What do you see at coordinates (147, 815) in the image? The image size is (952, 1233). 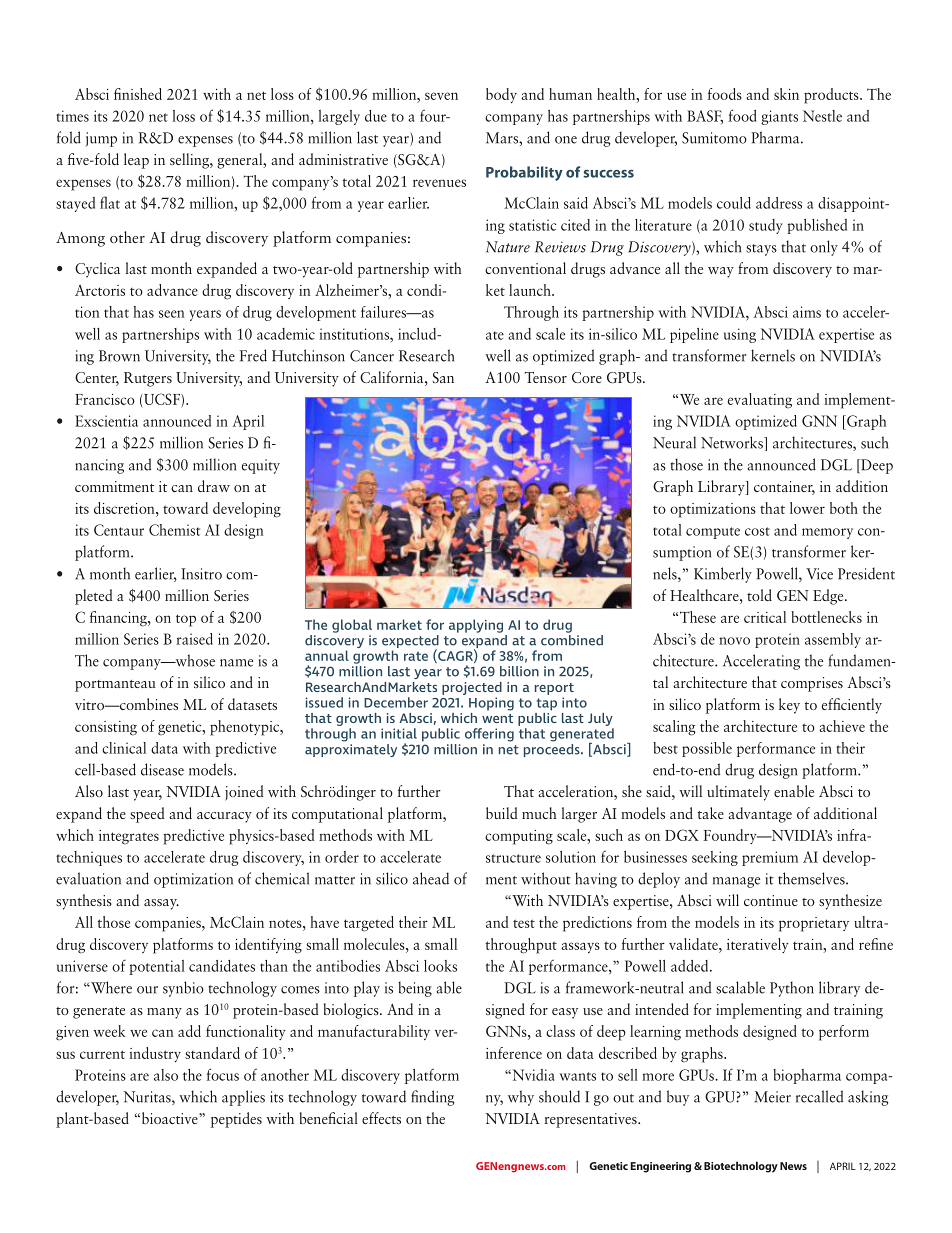 I see `speed` at bounding box center [147, 815].
